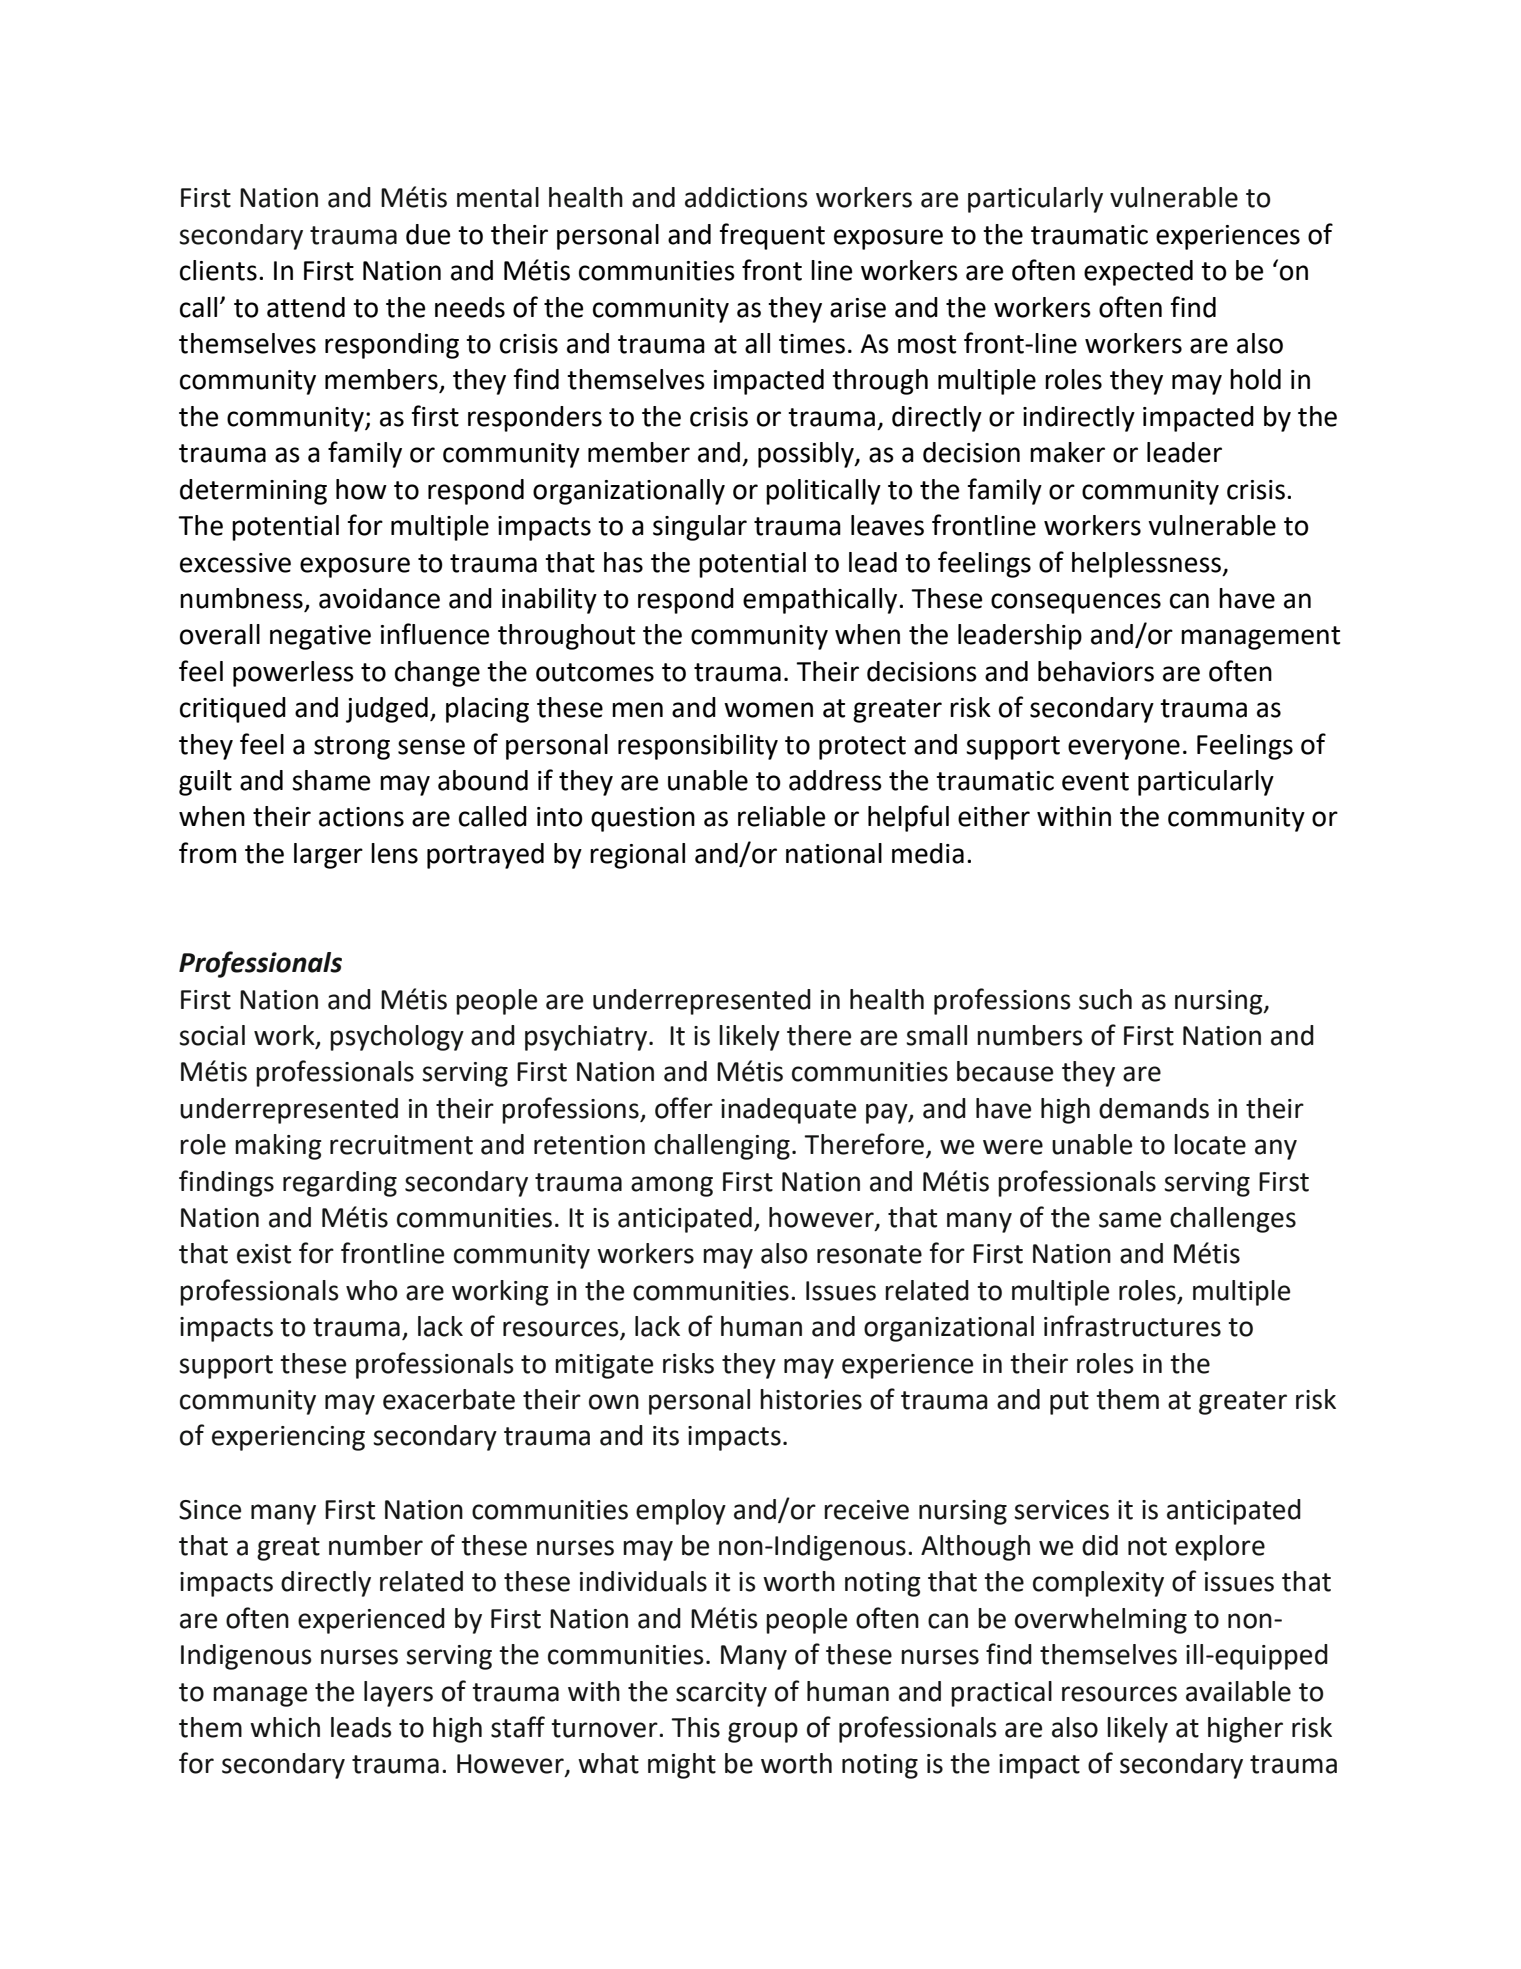  What do you see at coordinates (698, 747) in the screenshot?
I see `responsibility` at bounding box center [698, 747].
